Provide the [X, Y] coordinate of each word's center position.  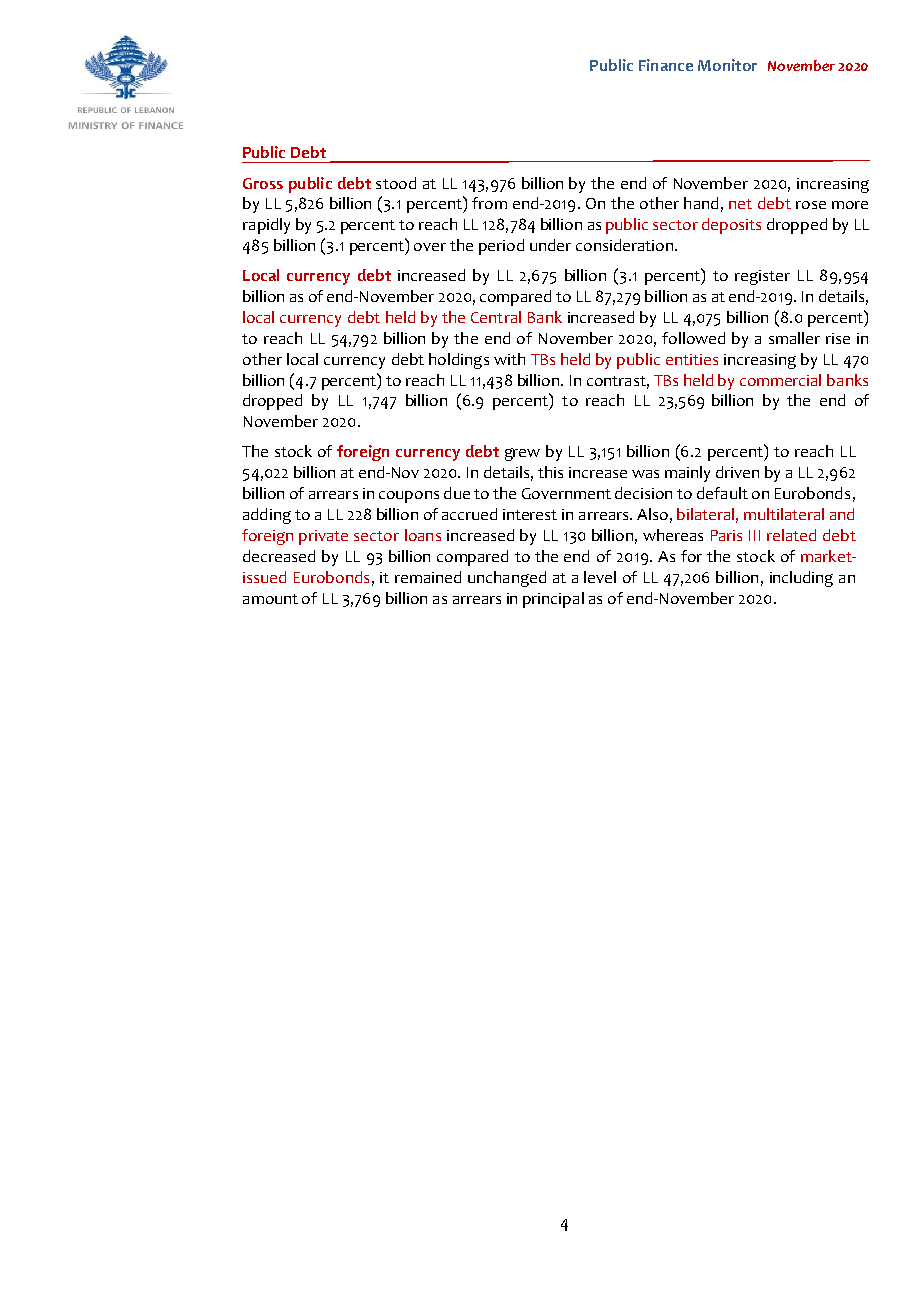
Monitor [727, 65]
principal [553, 600]
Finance [666, 65]
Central [496, 317]
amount [270, 599]
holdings [459, 361]
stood [396, 183]
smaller [794, 338]
